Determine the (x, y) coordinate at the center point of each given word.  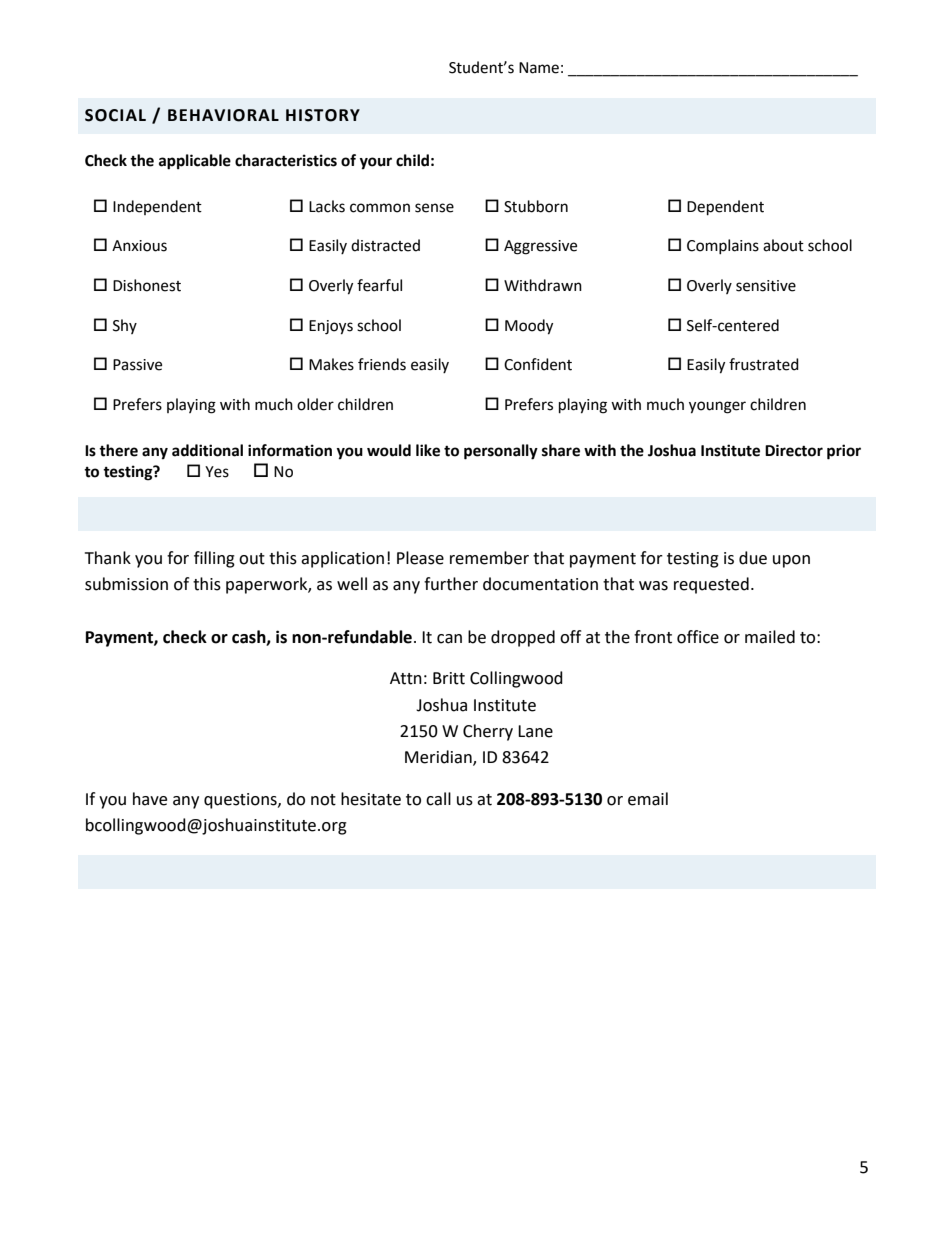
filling (214, 559)
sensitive (766, 286)
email (648, 799)
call (438, 799)
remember (489, 558)
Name (539, 68)
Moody (529, 327)
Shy (125, 326)
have (150, 799)
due (753, 558)
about (783, 245)
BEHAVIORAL (223, 115)
